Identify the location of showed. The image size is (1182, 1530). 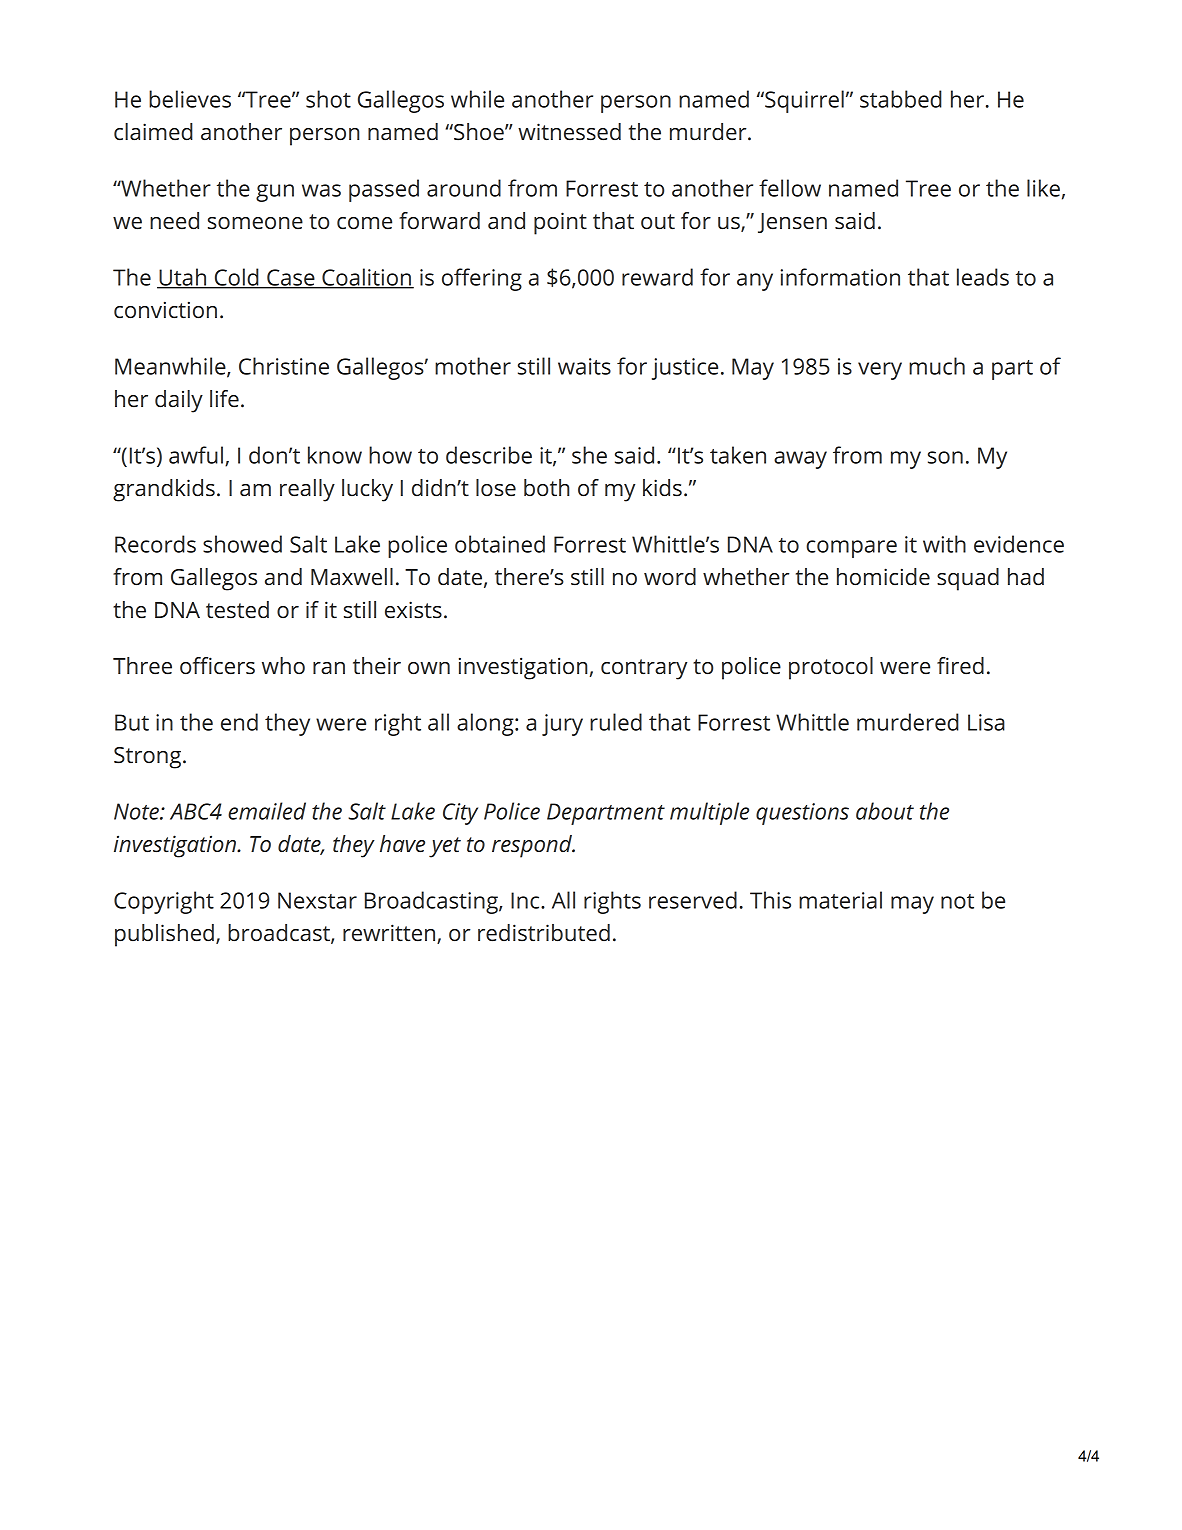
(242, 544).
